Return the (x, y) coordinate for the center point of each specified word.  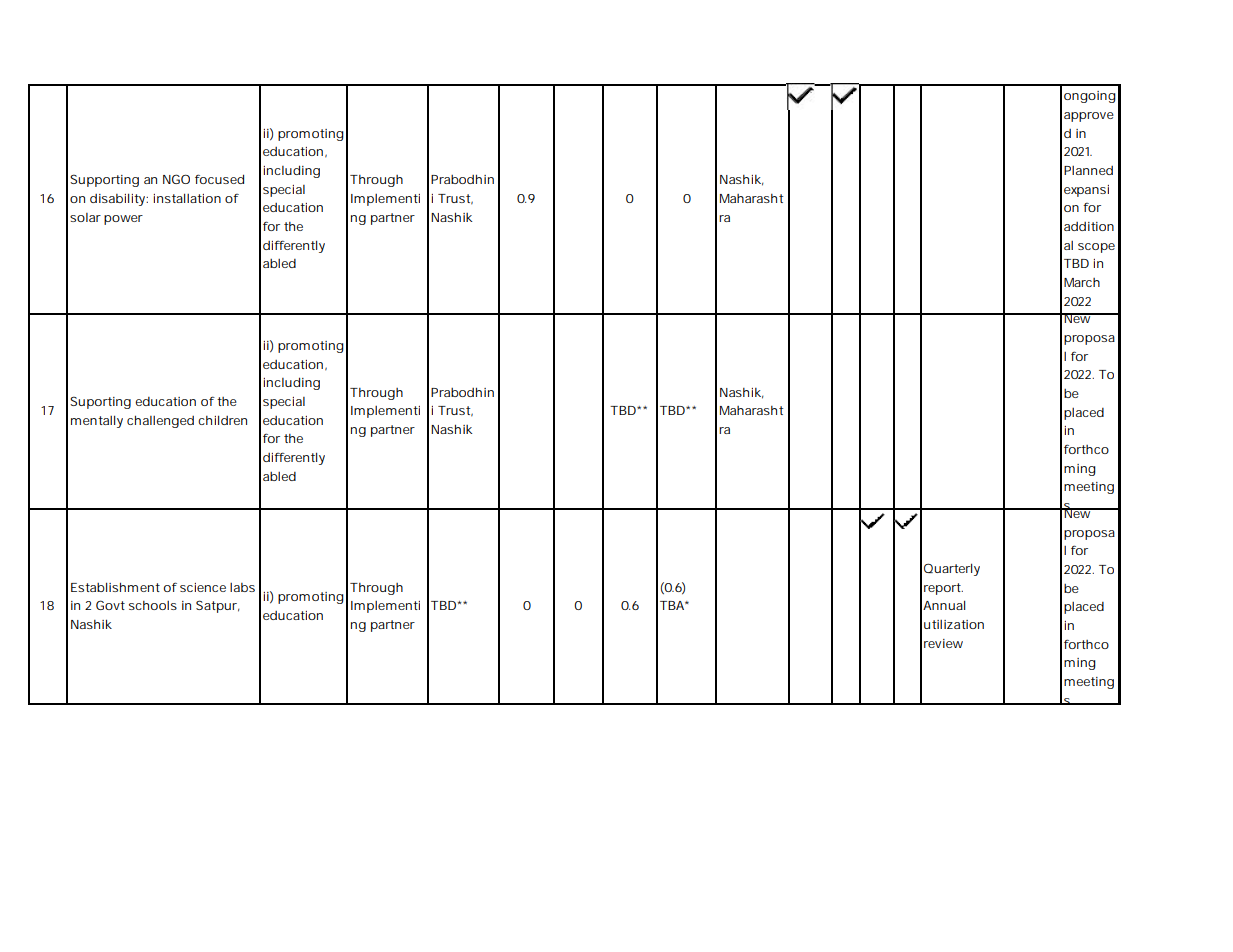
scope (1096, 248)
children (222, 420)
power (123, 220)
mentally (97, 421)
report (943, 589)
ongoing (1090, 97)
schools (153, 605)
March (1082, 282)
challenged (160, 421)
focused (219, 179)
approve (1089, 117)
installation (187, 198)
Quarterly (952, 569)
